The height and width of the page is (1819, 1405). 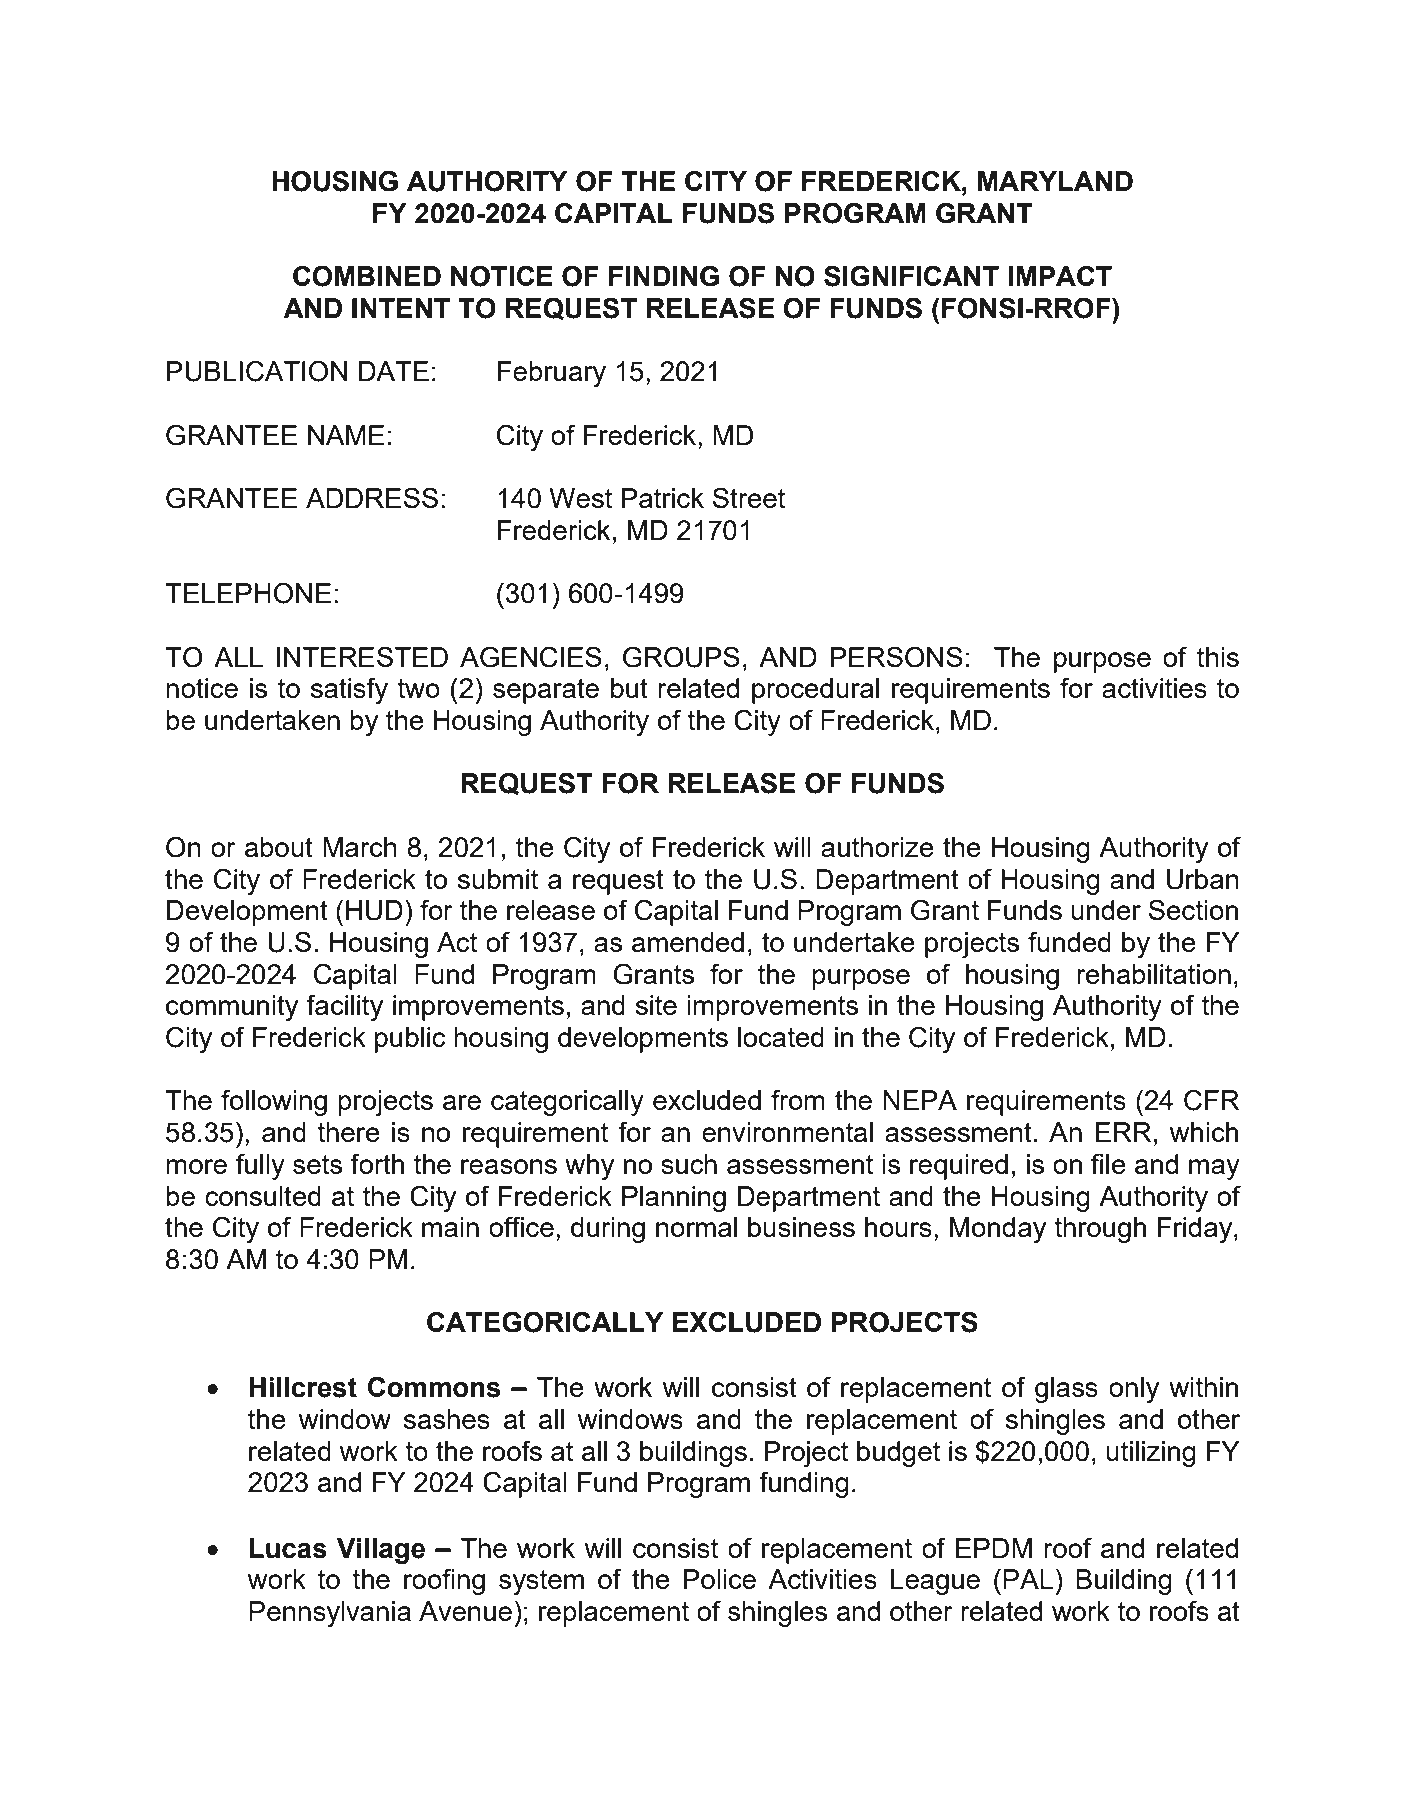 I want to click on COMBINED, so click(x=367, y=276).
